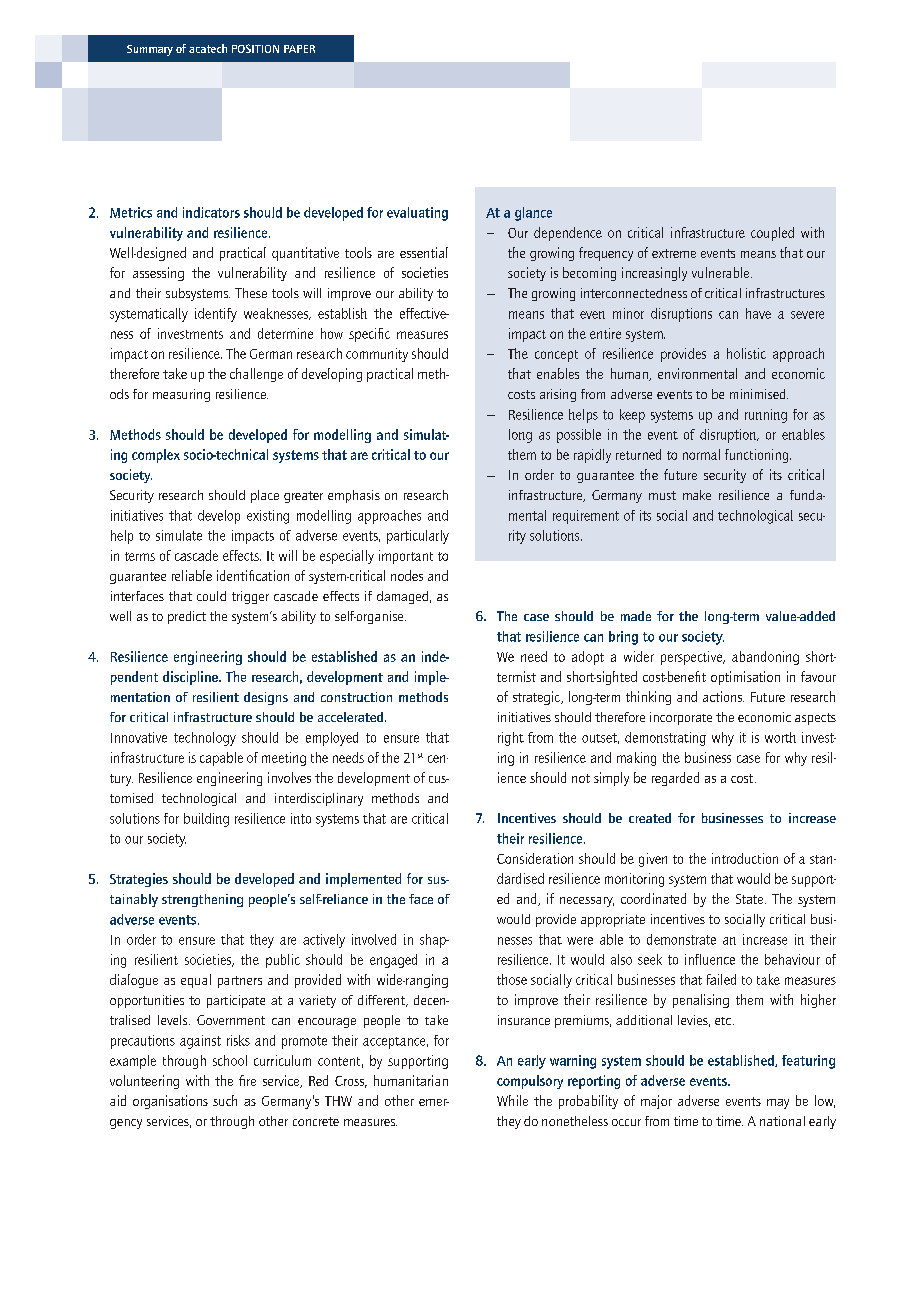 This document has height=1308, width=924. What do you see at coordinates (765, 658) in the document?
I see `abandoning` at bounding box center [765, 658].
